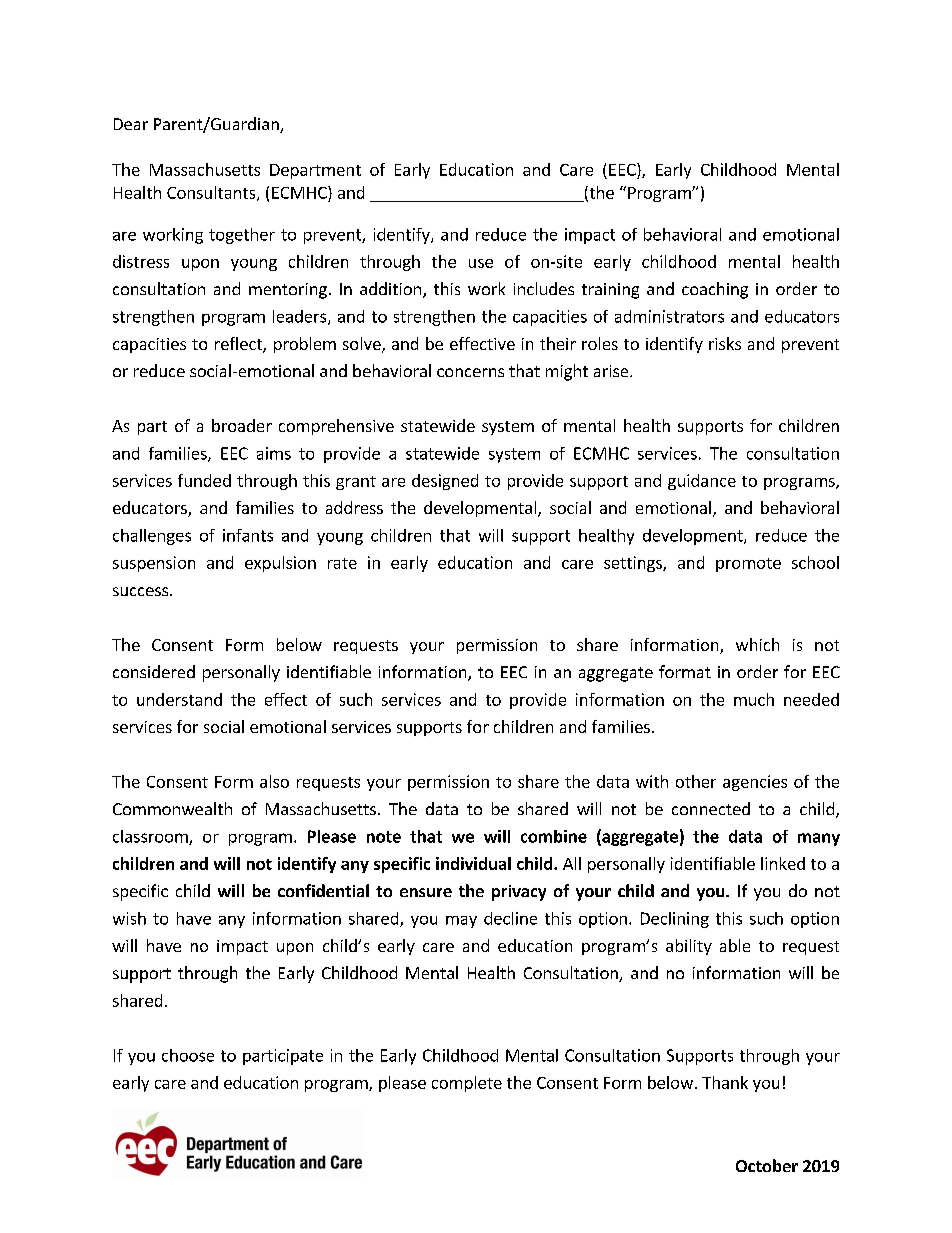  Describe the element at coordinates (544, 288) in the screenshot. I see `includes` at that location.
